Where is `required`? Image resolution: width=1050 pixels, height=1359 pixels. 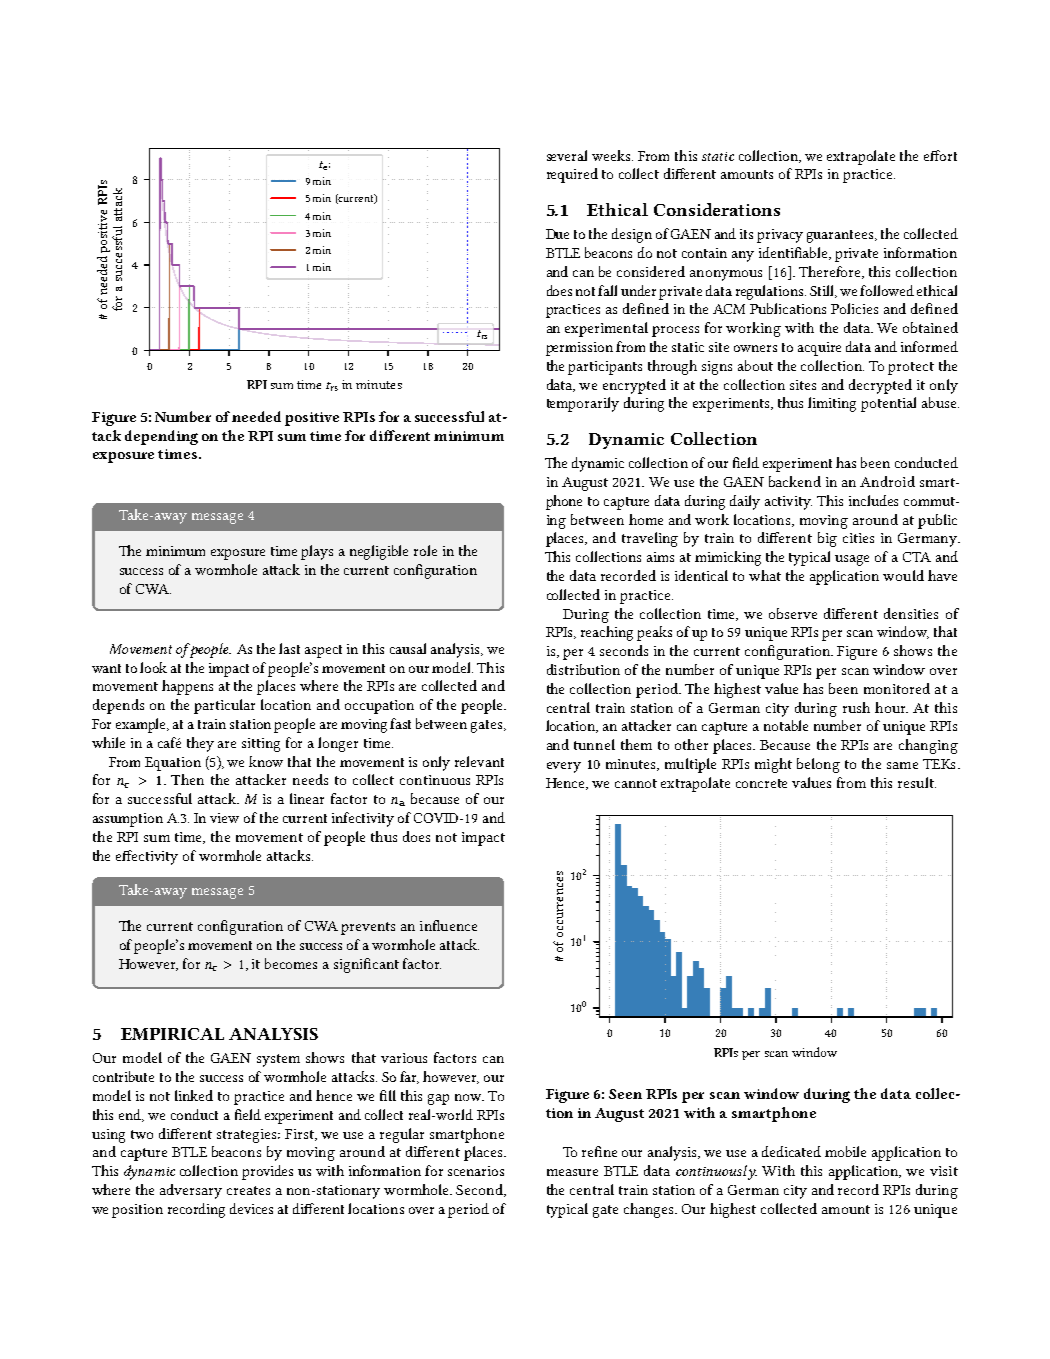 required is located at coordinates (572, 175).
